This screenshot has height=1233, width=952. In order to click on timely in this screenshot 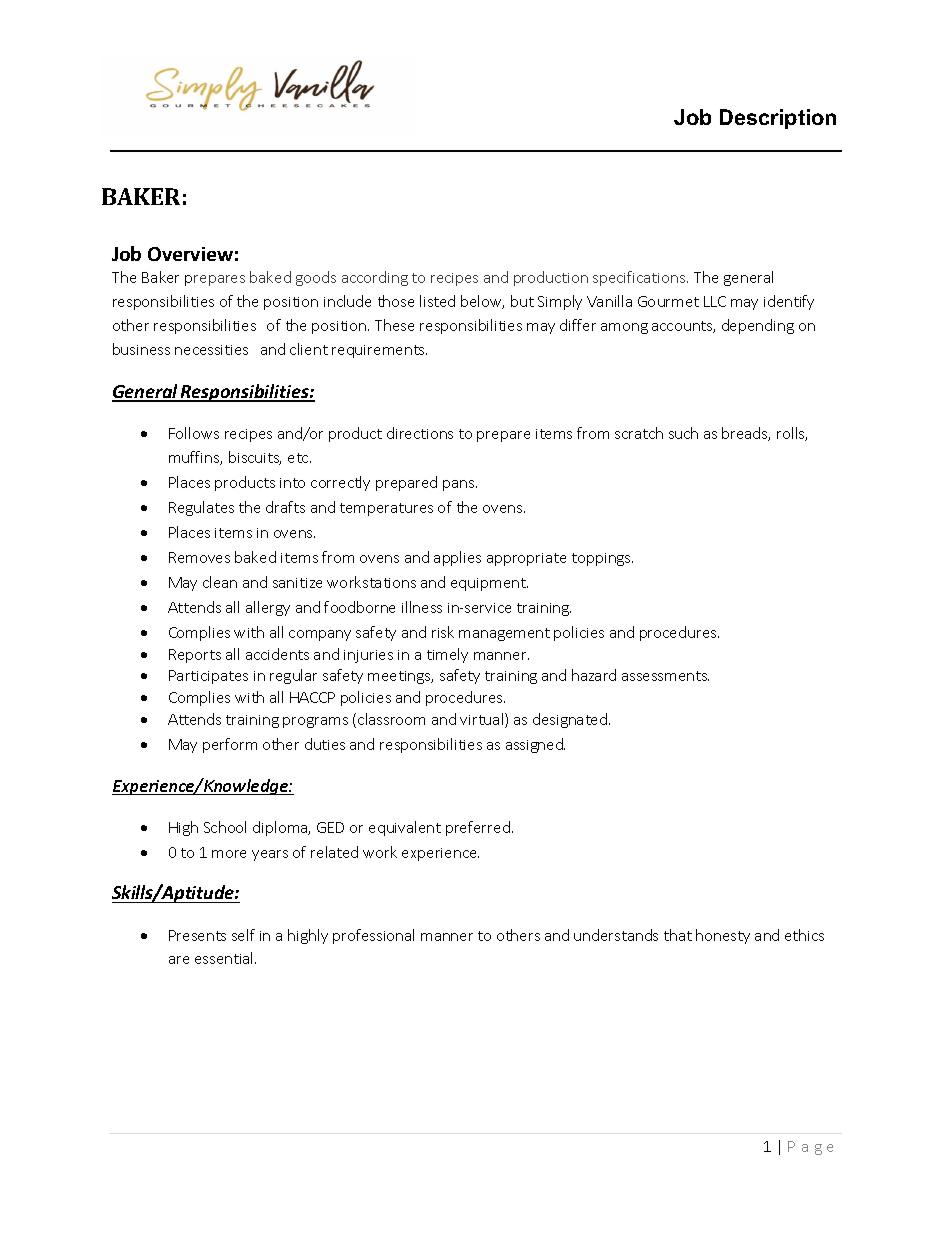, I will do `click(447, 655)`.
